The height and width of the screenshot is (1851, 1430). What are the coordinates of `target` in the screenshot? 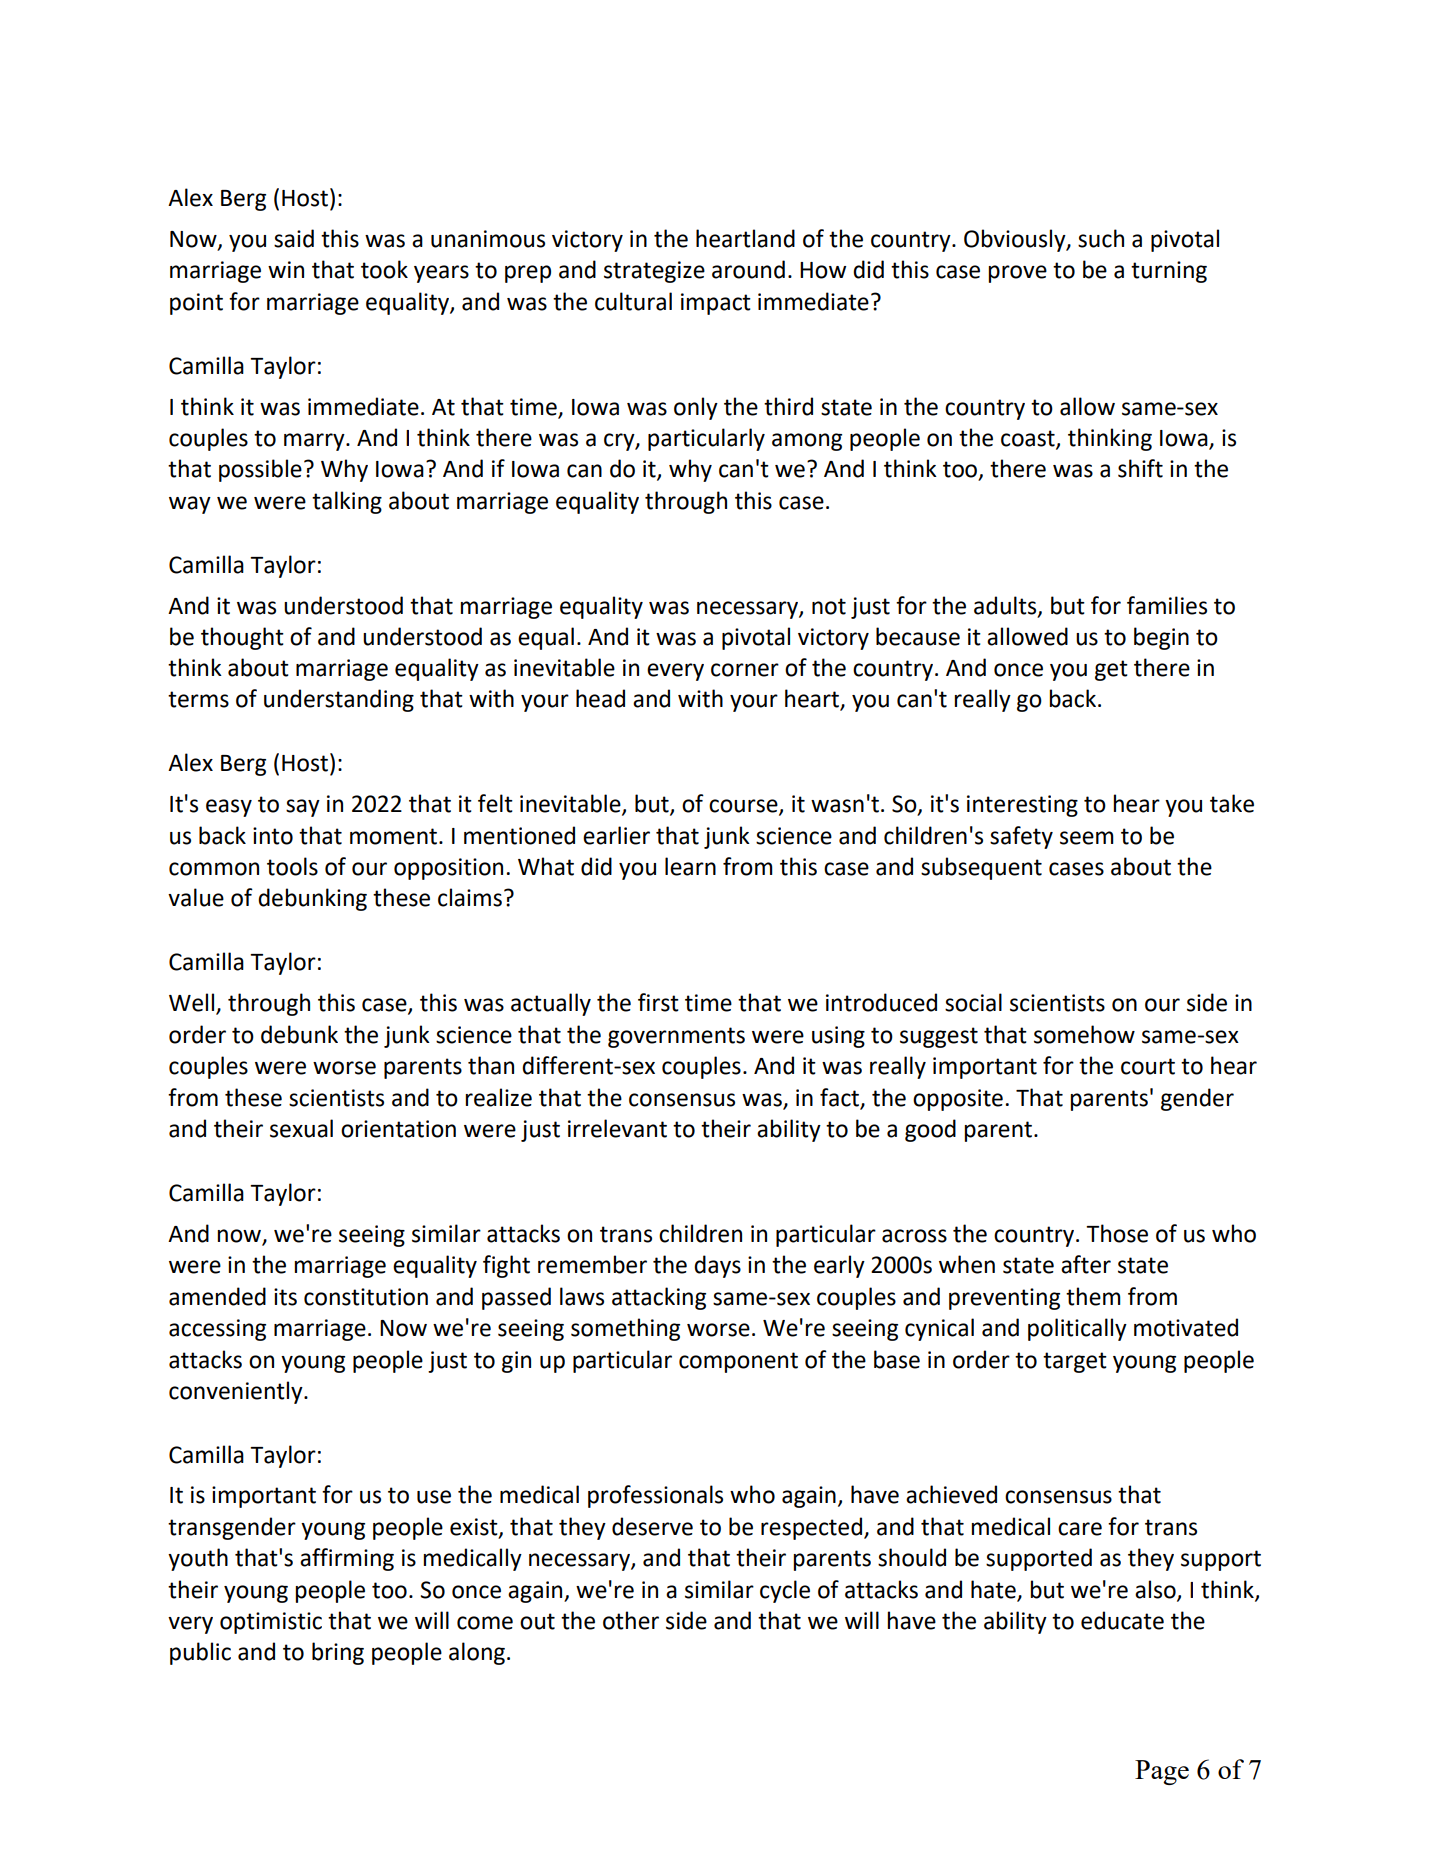 It's located at (1075, 1362).
